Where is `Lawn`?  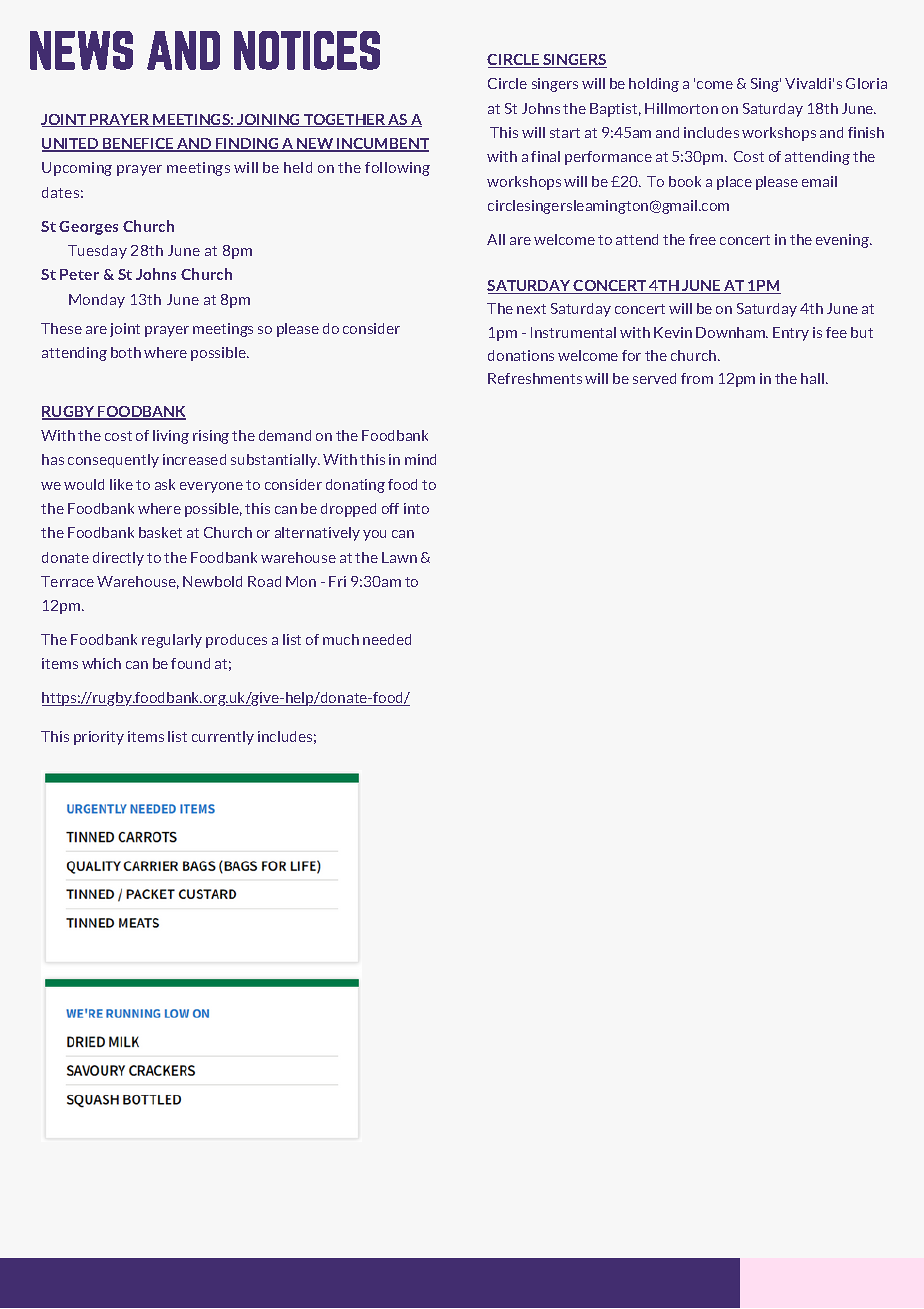 Lawn is located at coordinates (399, 557).
